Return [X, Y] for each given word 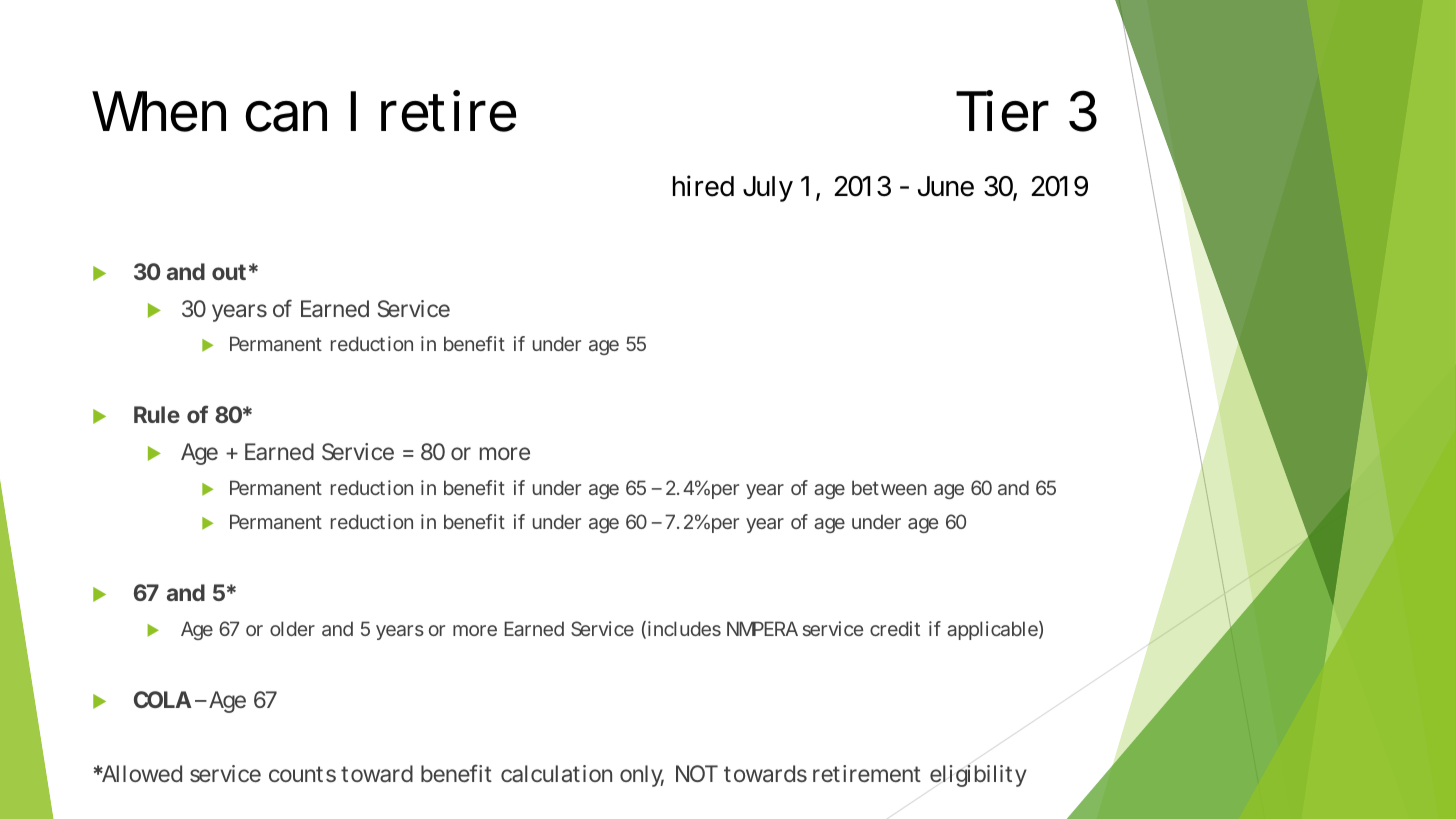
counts [302, 774]
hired [703, 186]
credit [895, 628]
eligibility [978, 776]
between [889, 487]
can [286, 116]
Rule [157, 414]
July [768, 189]
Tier [1002, 111]
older [292, 628]
